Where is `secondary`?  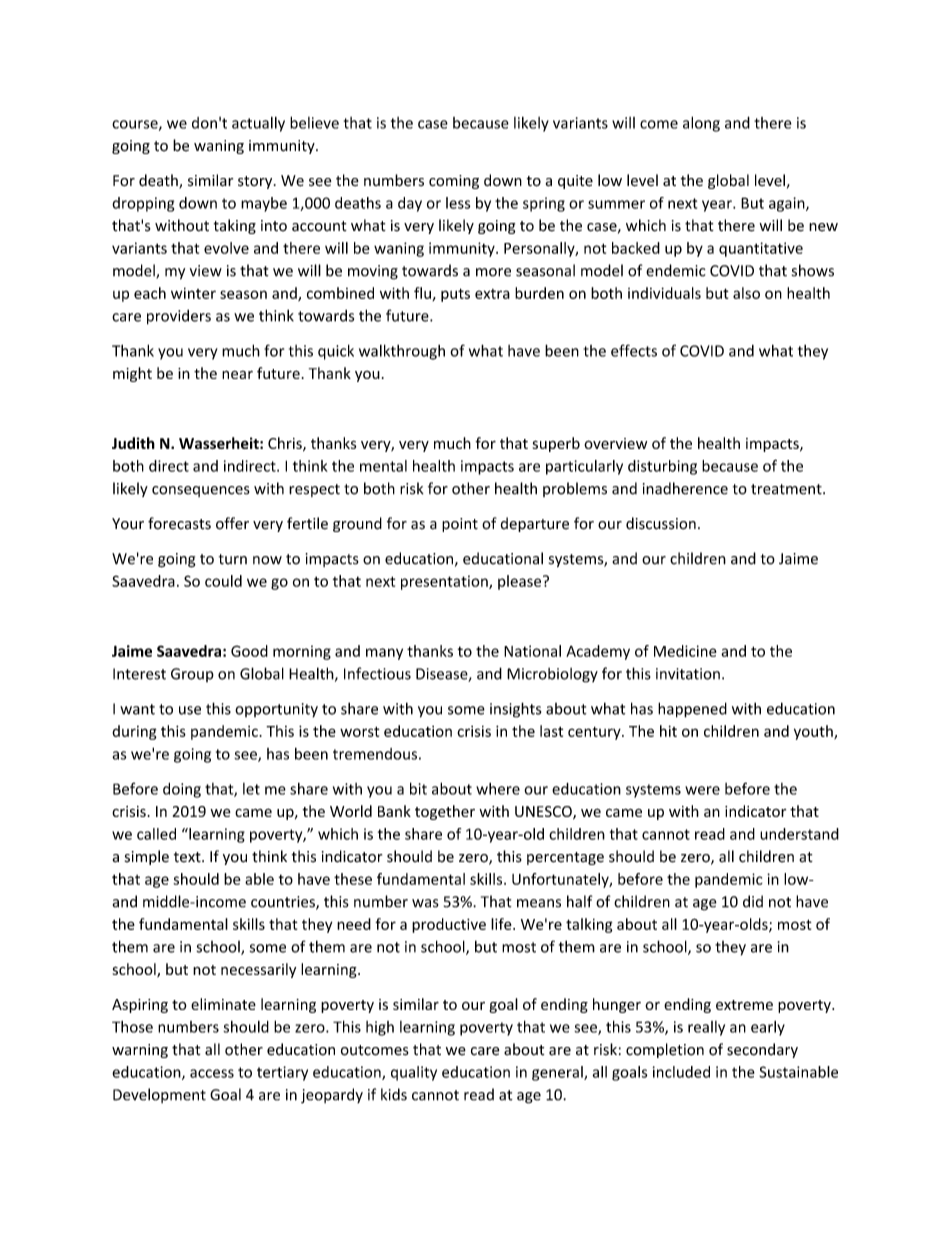
secondary is located at coordinates (762, 1050).
